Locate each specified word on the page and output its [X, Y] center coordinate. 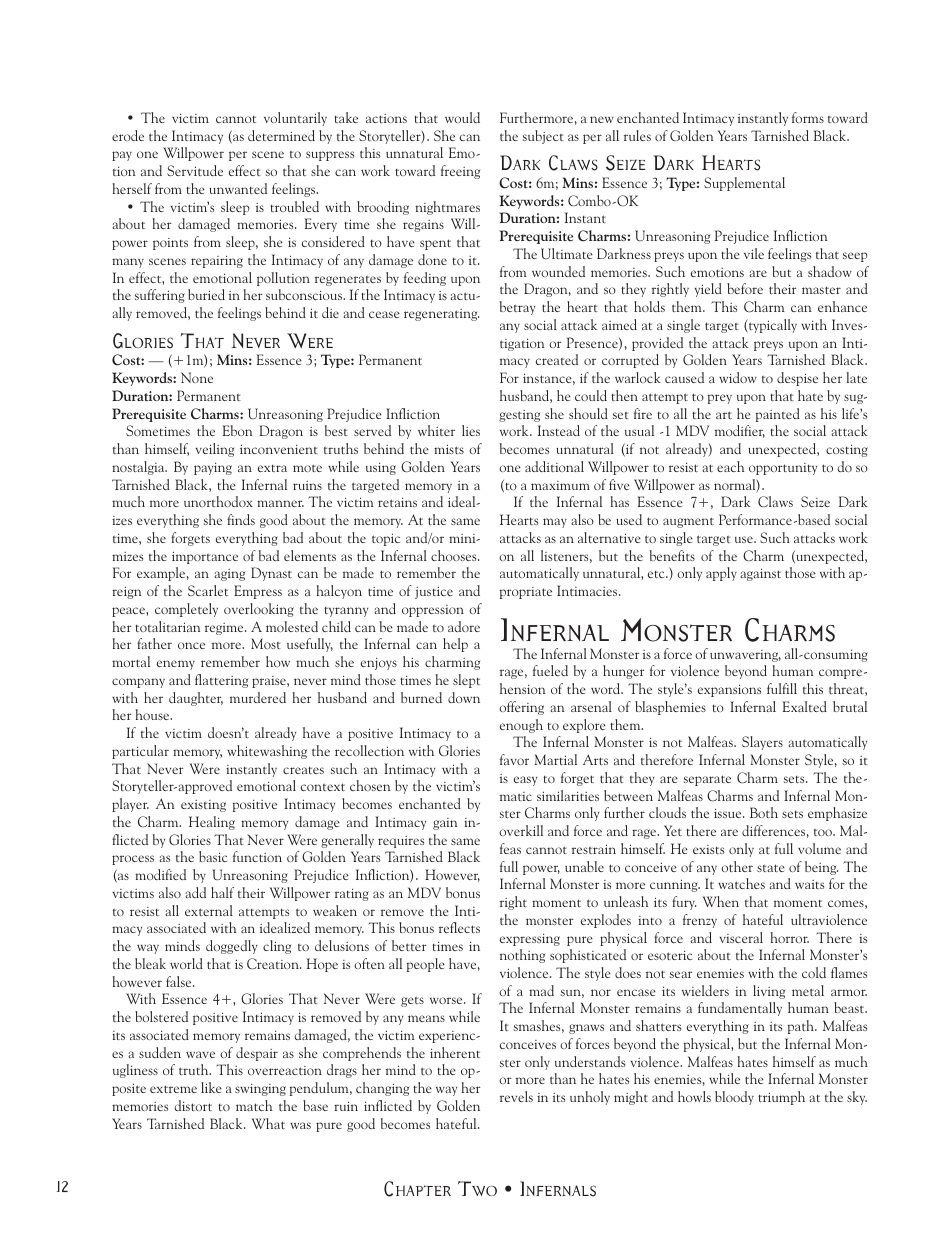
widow [738, 377]
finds [241, 519]
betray [517, 308]
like [211, 1087]
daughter [196, 699]
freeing [460, 172]
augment [688, 522]
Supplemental [744, 184]
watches [741, 883]
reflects [459, 927]
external [209, 910]
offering [521, 708]
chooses [455, 555]
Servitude [195, 170]
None [197, 377]
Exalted [805, 706]
